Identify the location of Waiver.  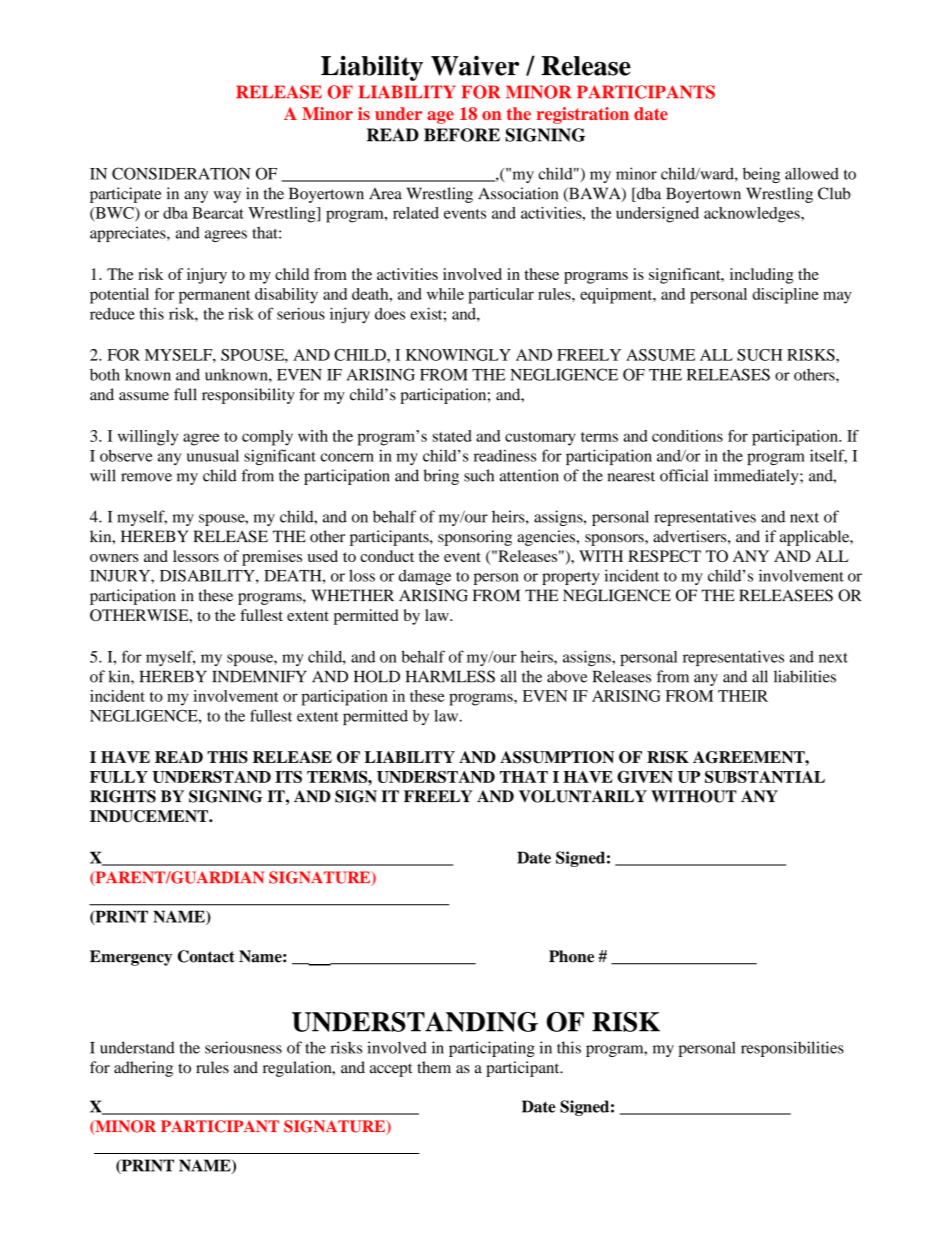
(475, 65).
